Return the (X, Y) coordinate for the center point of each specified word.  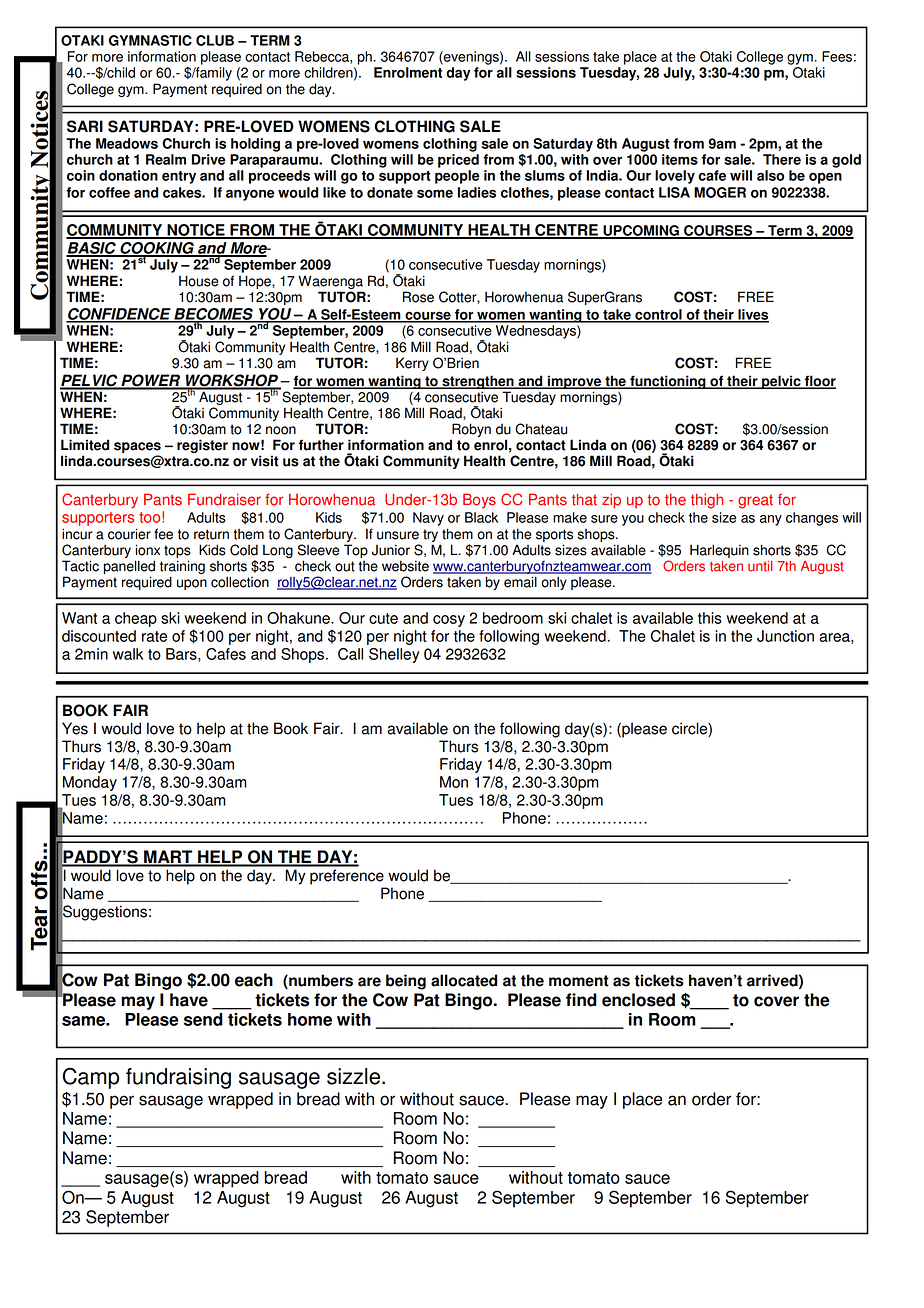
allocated (464, 980)
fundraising (178, 1078)
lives (752, 315)
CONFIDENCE (119, 315)
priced (458, 161)
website (405, 566)
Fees (837, 56)
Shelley (394, 655)
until (760, 566)
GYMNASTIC (150, 40)
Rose (418, 297)
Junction (785, 636)
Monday (90, 783)
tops (177, 553)
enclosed (638, 1000)
